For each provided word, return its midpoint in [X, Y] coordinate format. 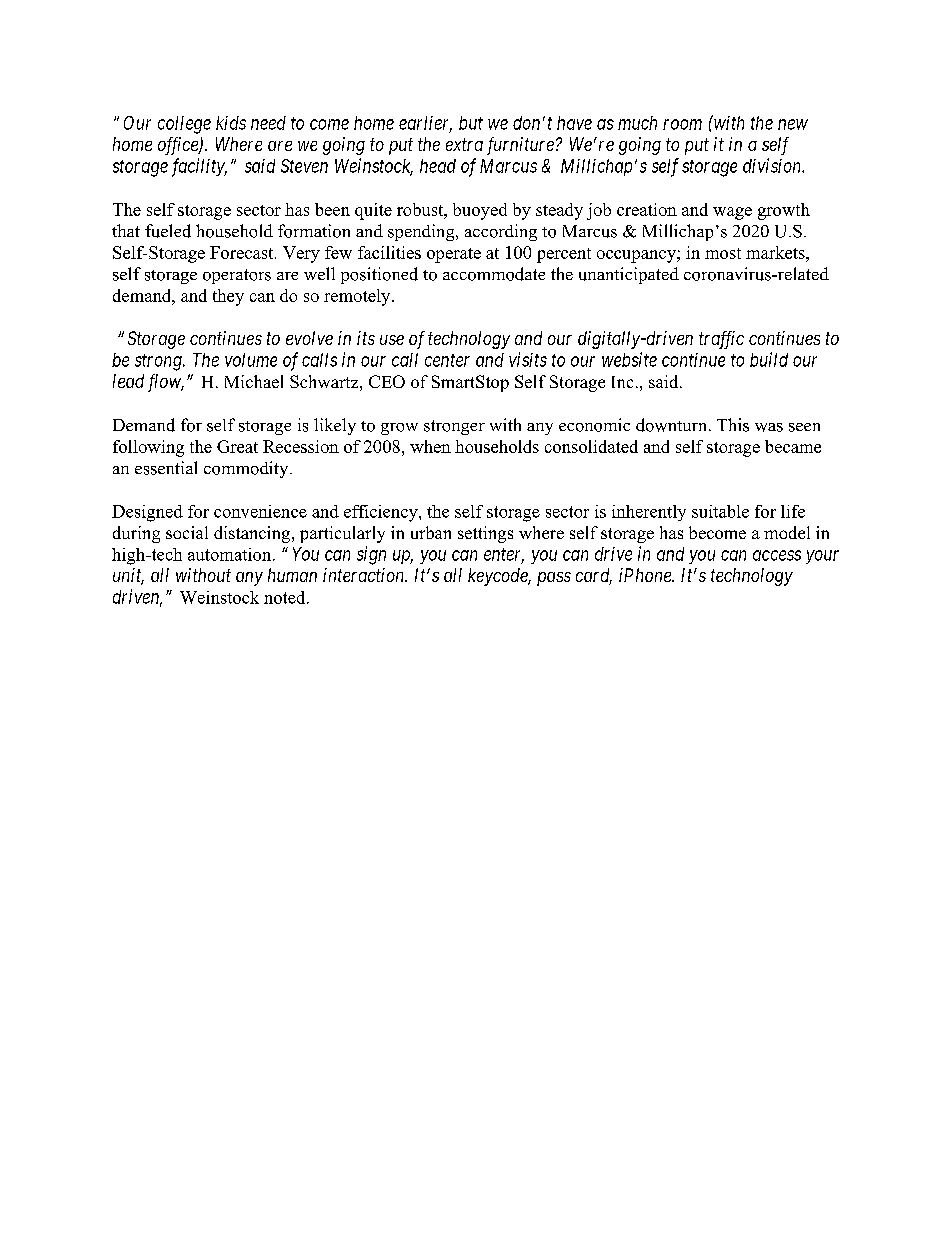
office [179, 146]
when [430, 446]
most [723, 253]
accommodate [494, 274]
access [777, 555]
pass [554, 579]
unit [128, 576]
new [793, 124]
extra [464, 144]
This [733, 425]
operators [237, 276]
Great [237, 446]
